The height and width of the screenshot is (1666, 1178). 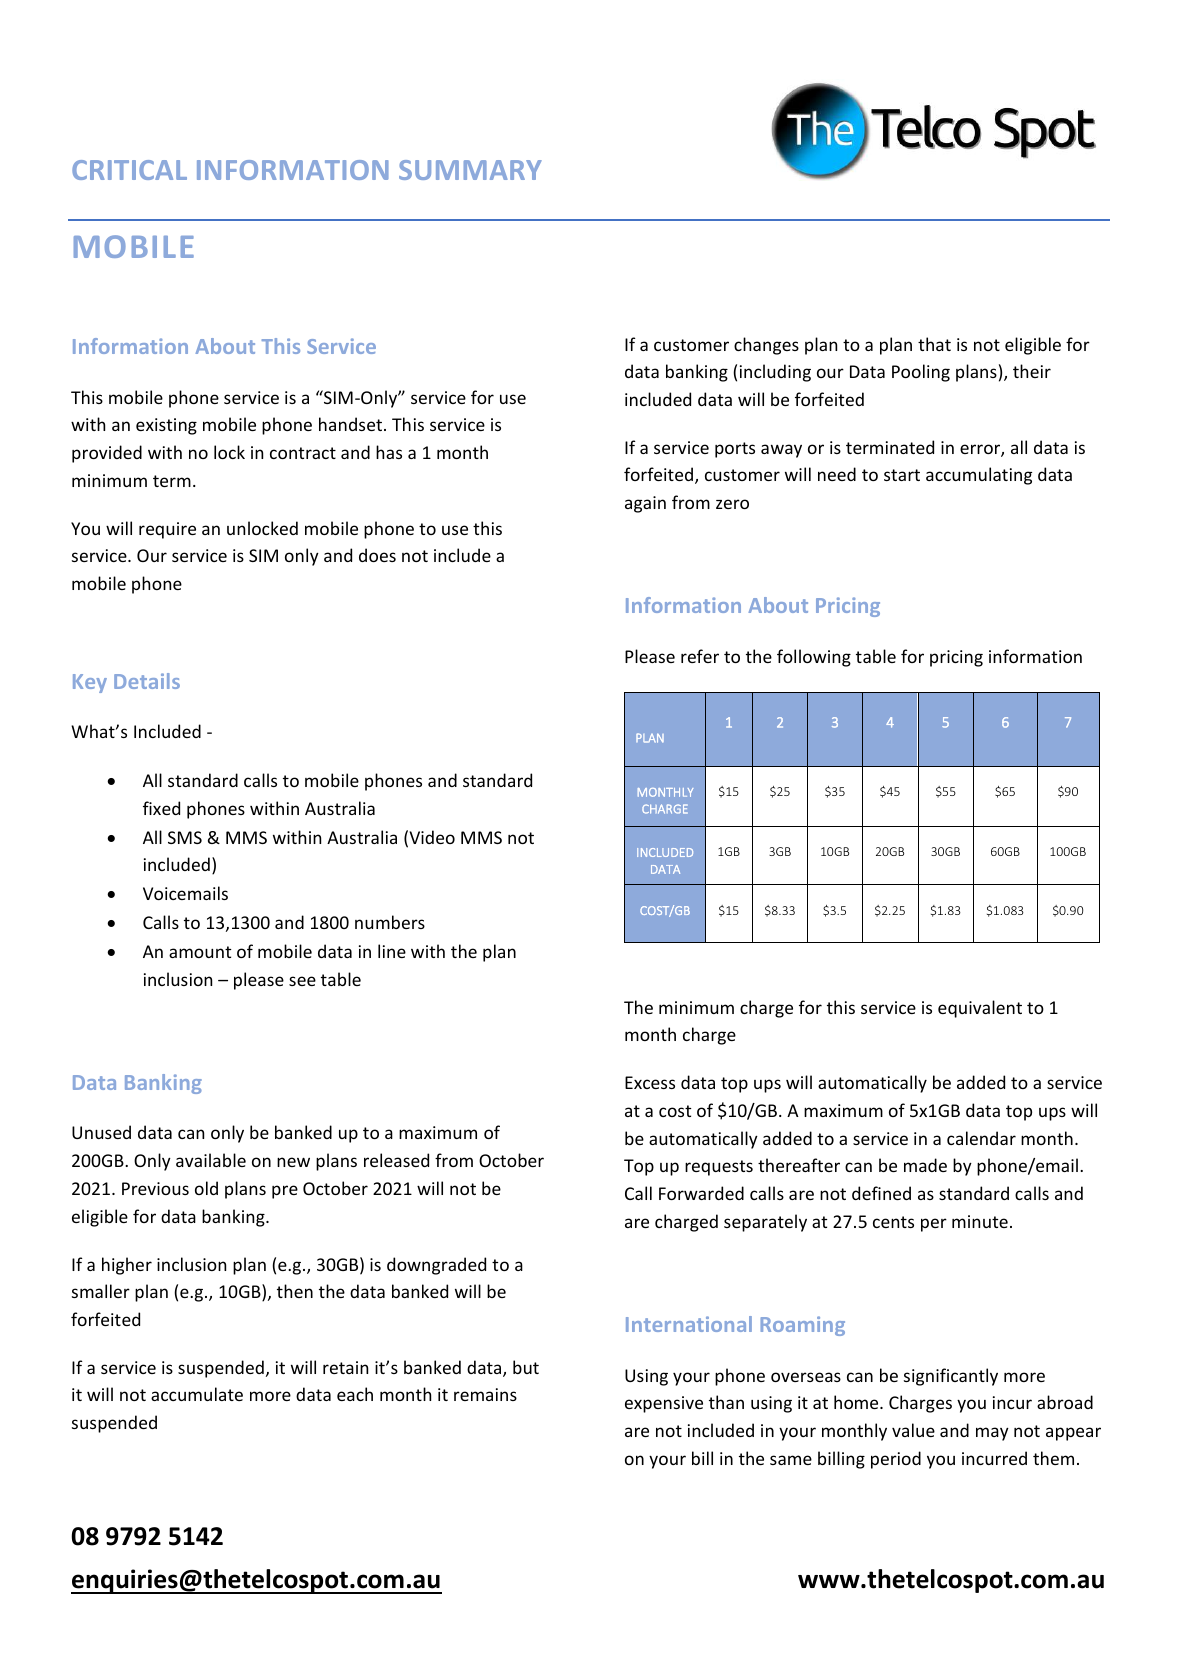 What do you see at coordinates (129, 170) in the screenshot?
I see `CRITICAL` at bounding box center [129, 170].
